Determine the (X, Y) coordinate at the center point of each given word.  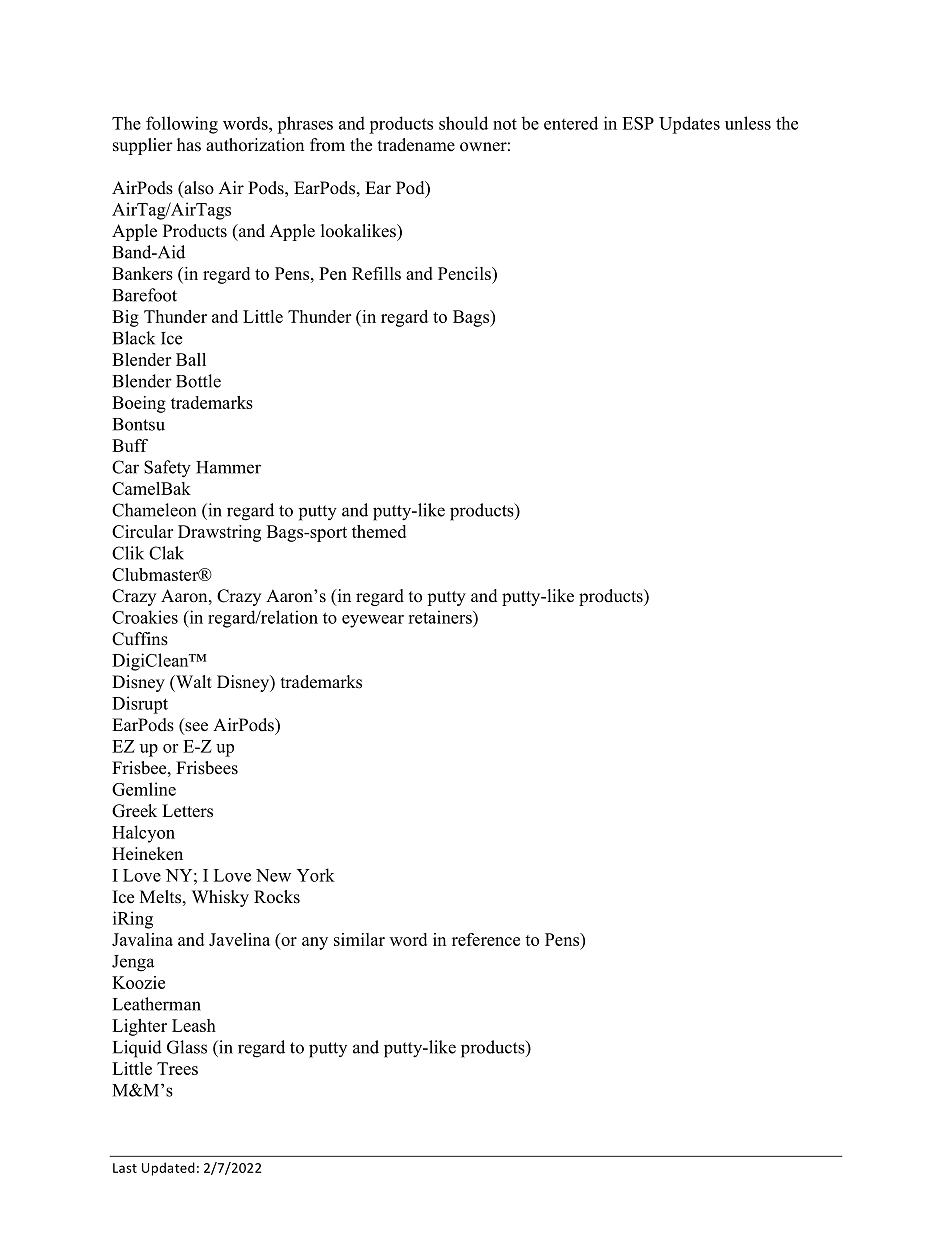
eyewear (373, 621)
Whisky (220, 898)
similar (359, 939)
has (189, 145)
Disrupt (140, 705)
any (315, 943)
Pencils (465, 273)
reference (486, 939)
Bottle (198, 381)
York (316, 875)
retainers (441, 617)
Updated (168, 1169)
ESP (638, 123)
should (463, 123)
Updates (689, 125)
